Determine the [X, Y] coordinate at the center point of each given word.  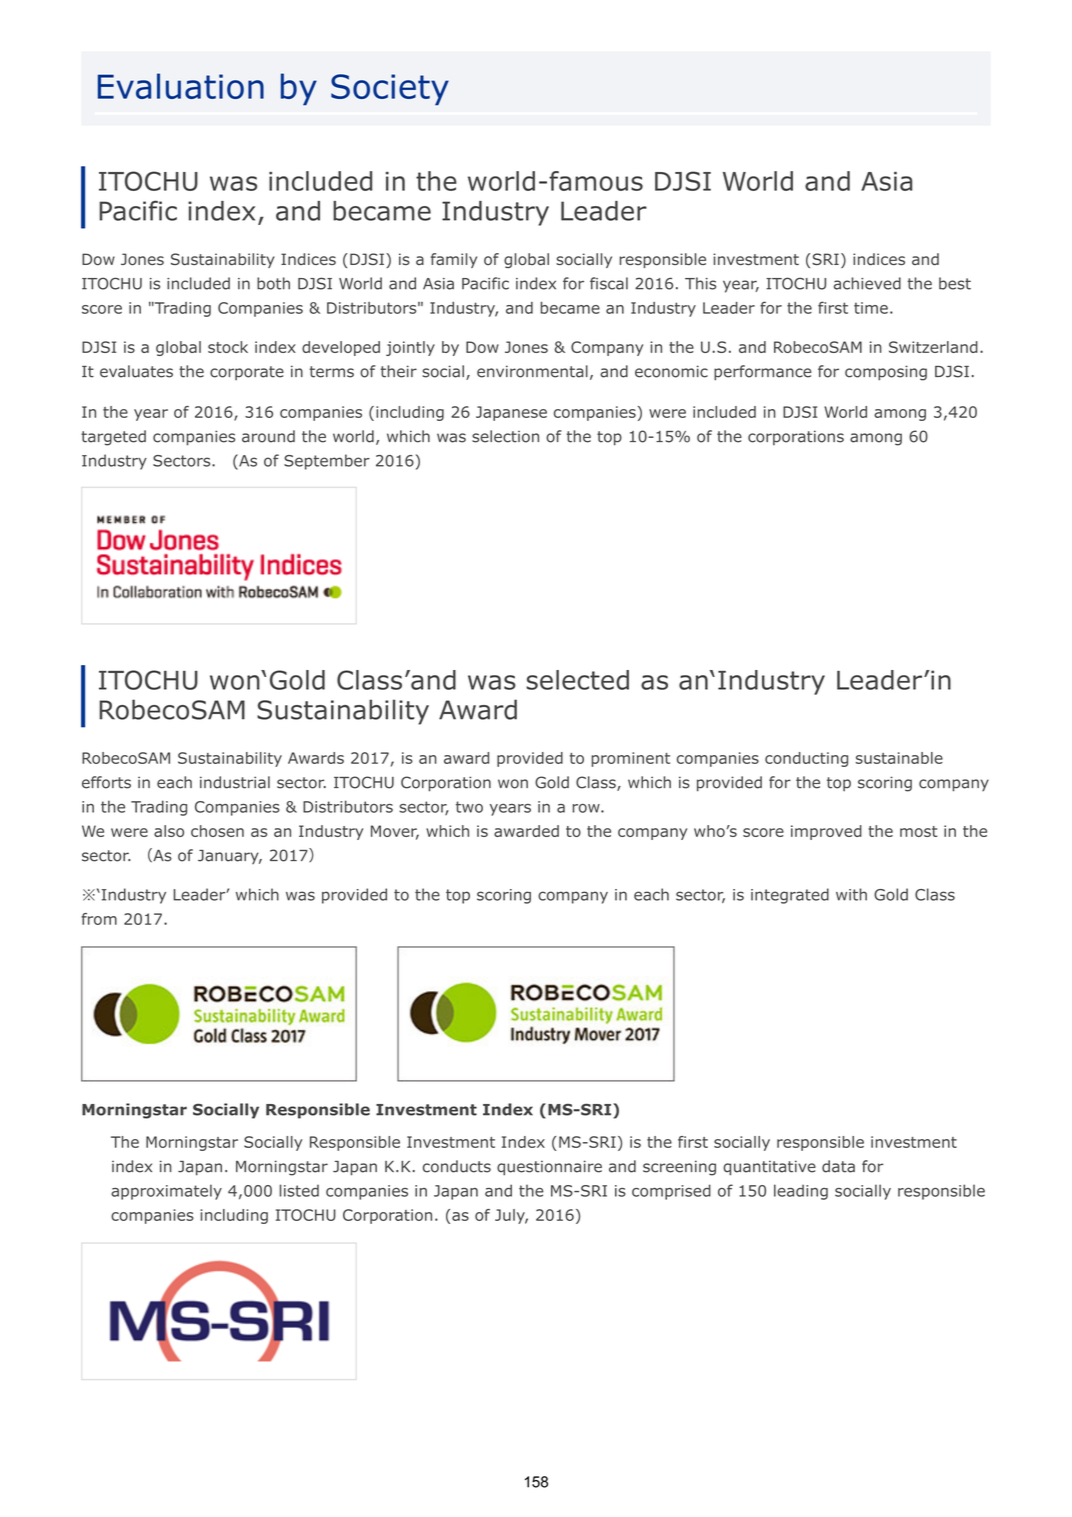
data [838, 1166]
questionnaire [549, 1168]
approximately [166, 1192]
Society [390, 90]
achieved [867, 283]
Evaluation [181, 86]
